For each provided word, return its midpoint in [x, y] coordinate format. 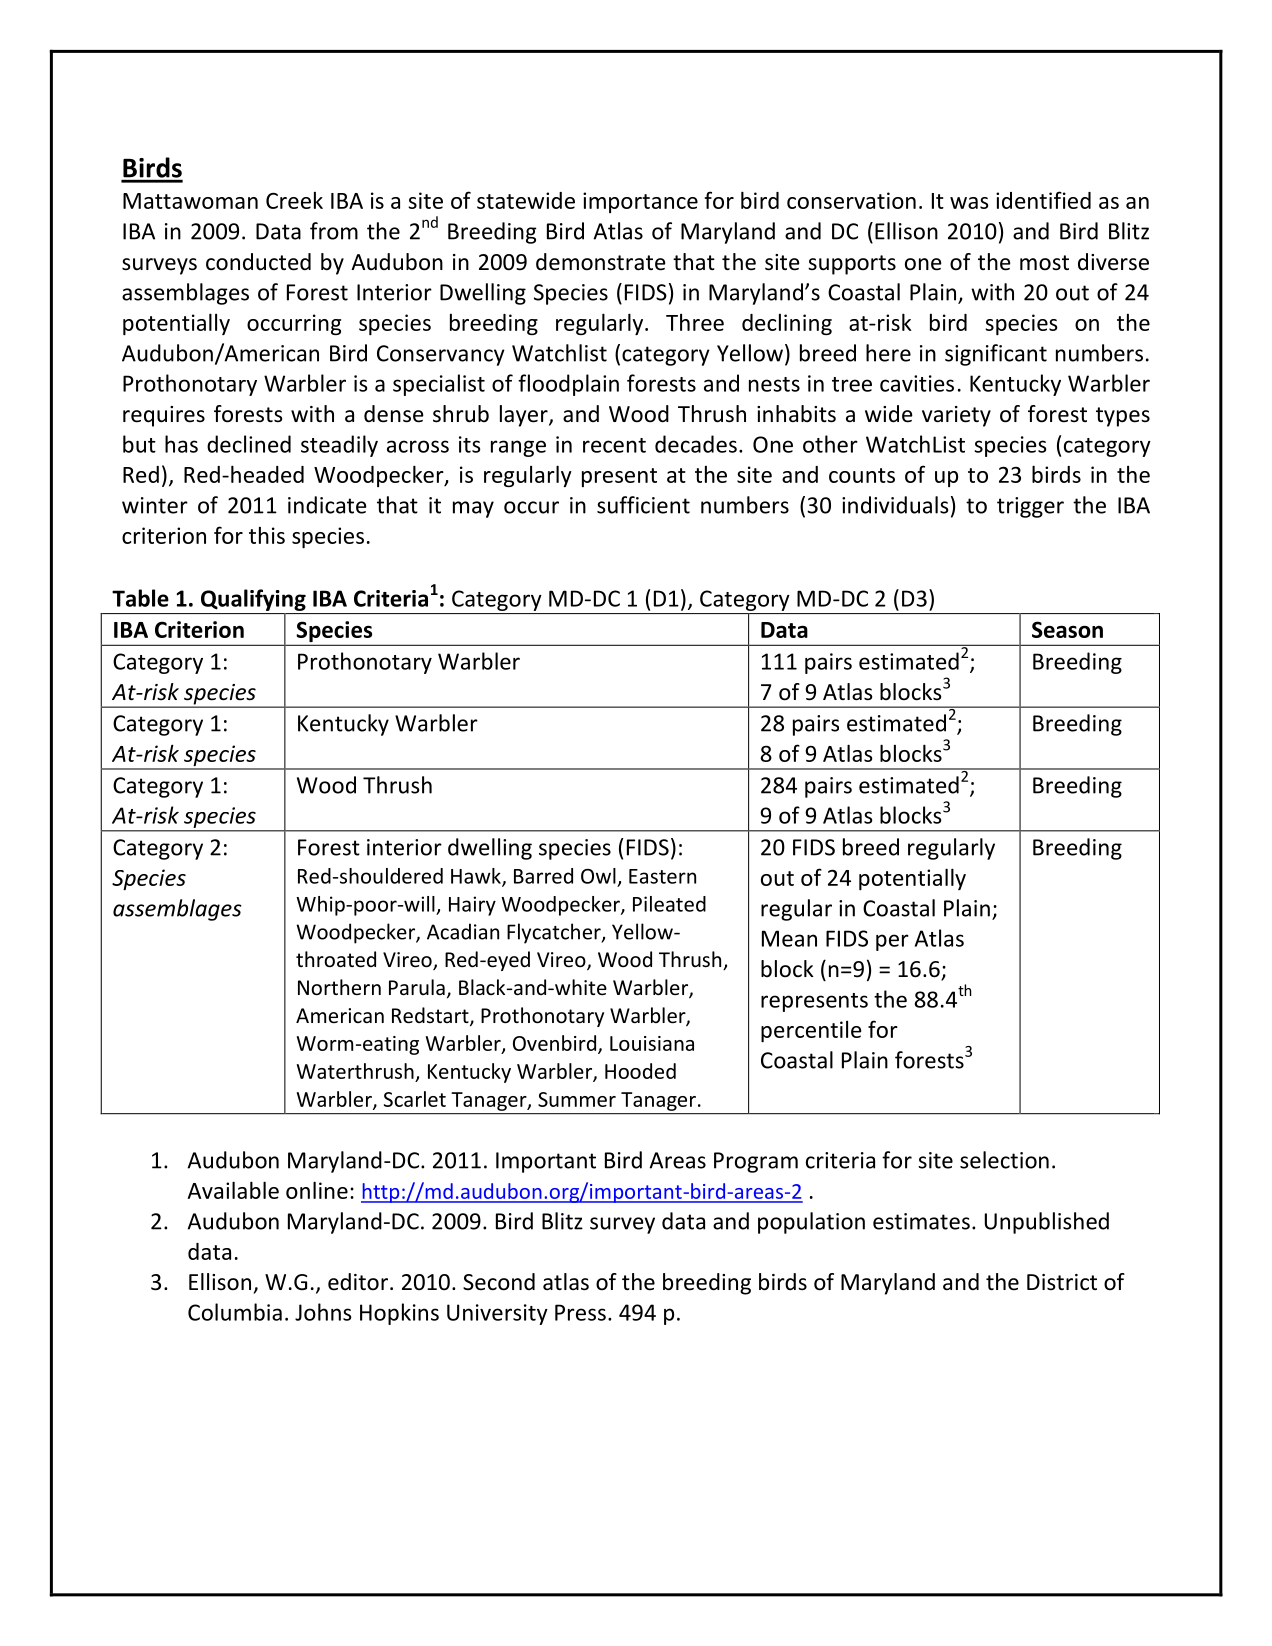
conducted [258, 262]
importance [640, 202]
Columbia [235, 1312]
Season [1067, 629]
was [969, 203]
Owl [598, 876]
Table [140, 598]
